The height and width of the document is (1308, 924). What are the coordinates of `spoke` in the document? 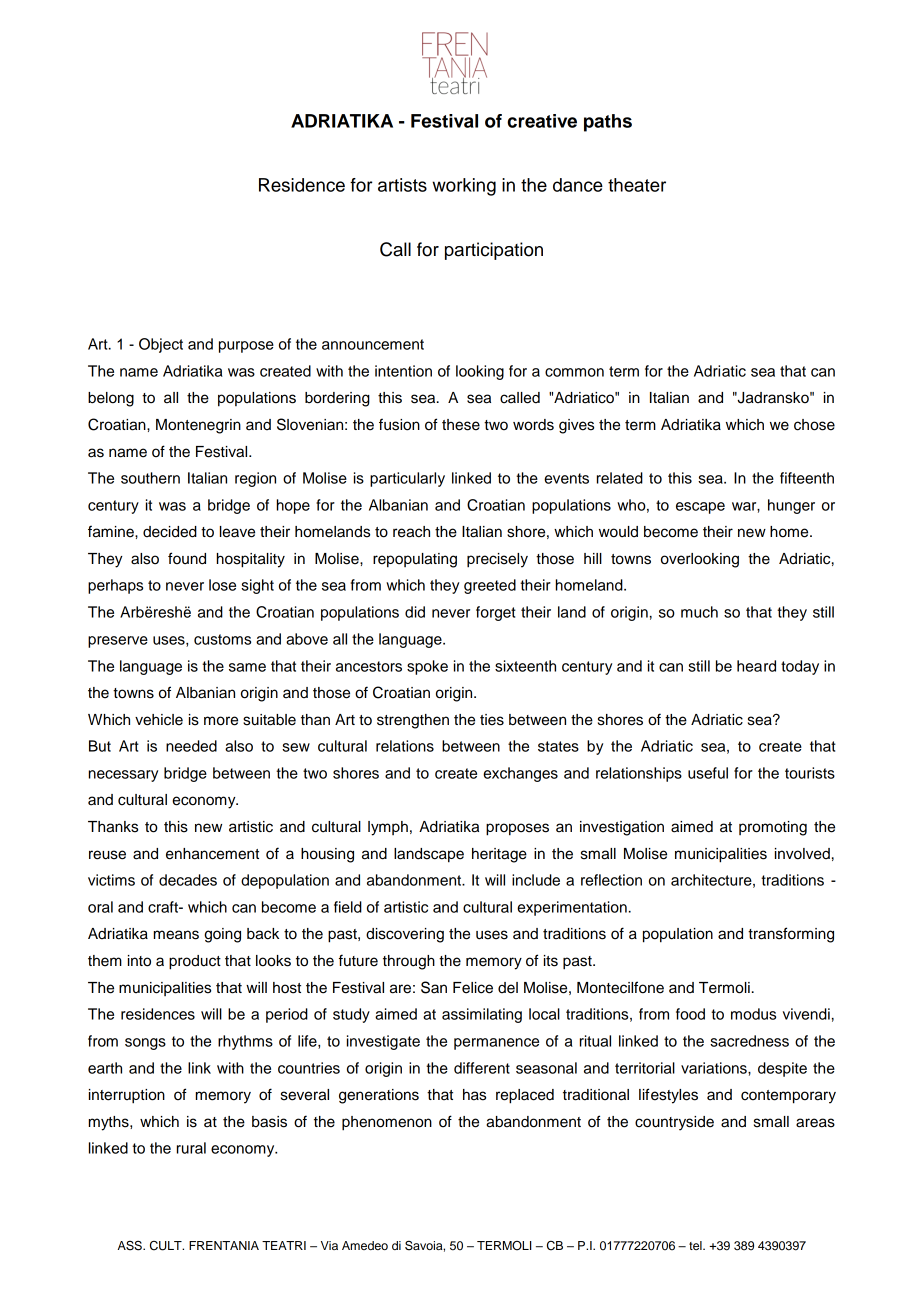 It's located at (427, 667).
